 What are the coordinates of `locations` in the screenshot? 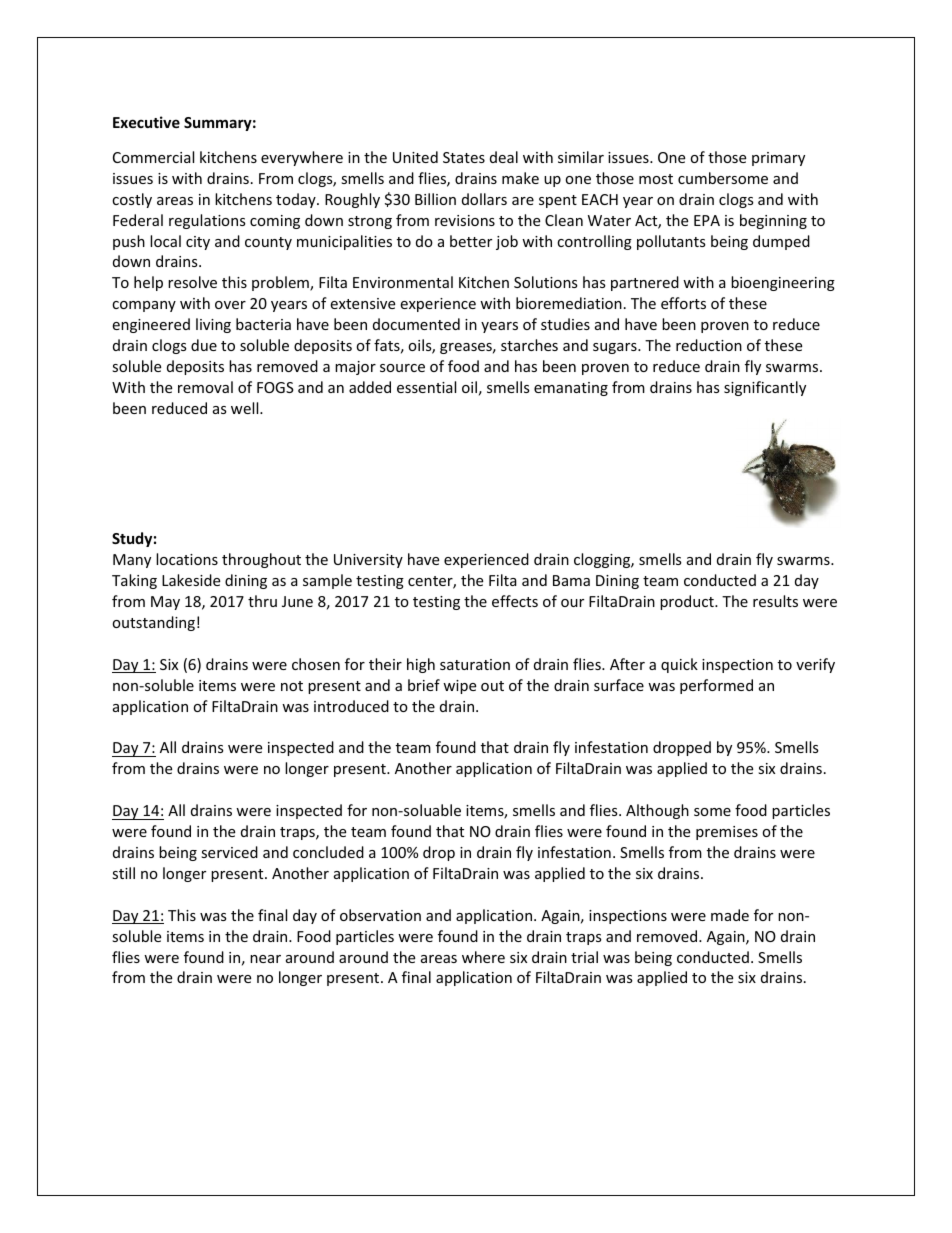 It's located at (187, 559).
